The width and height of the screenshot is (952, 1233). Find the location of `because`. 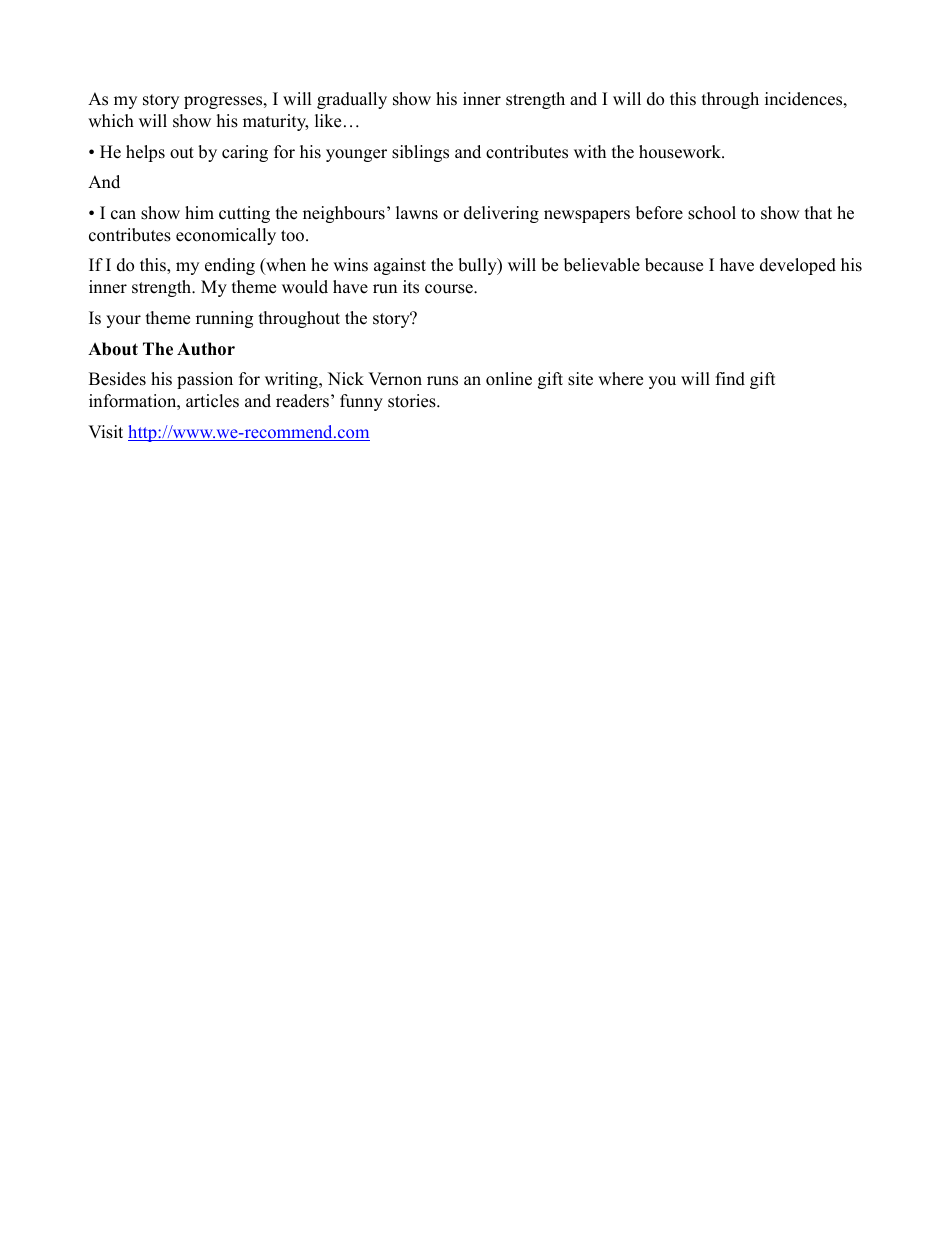

because is located at coordinates (674, 265).
